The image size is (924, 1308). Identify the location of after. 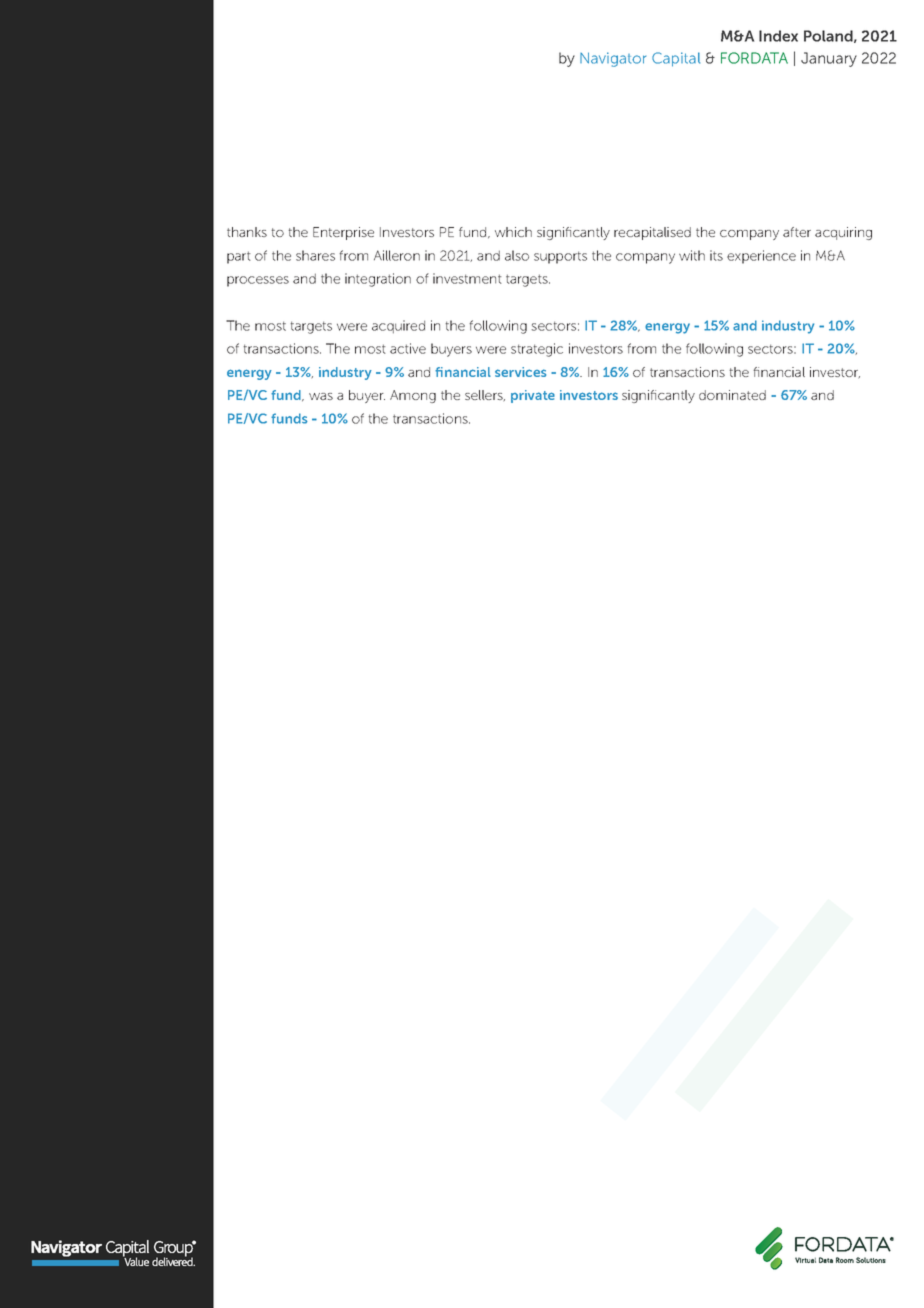
(797, 232).
